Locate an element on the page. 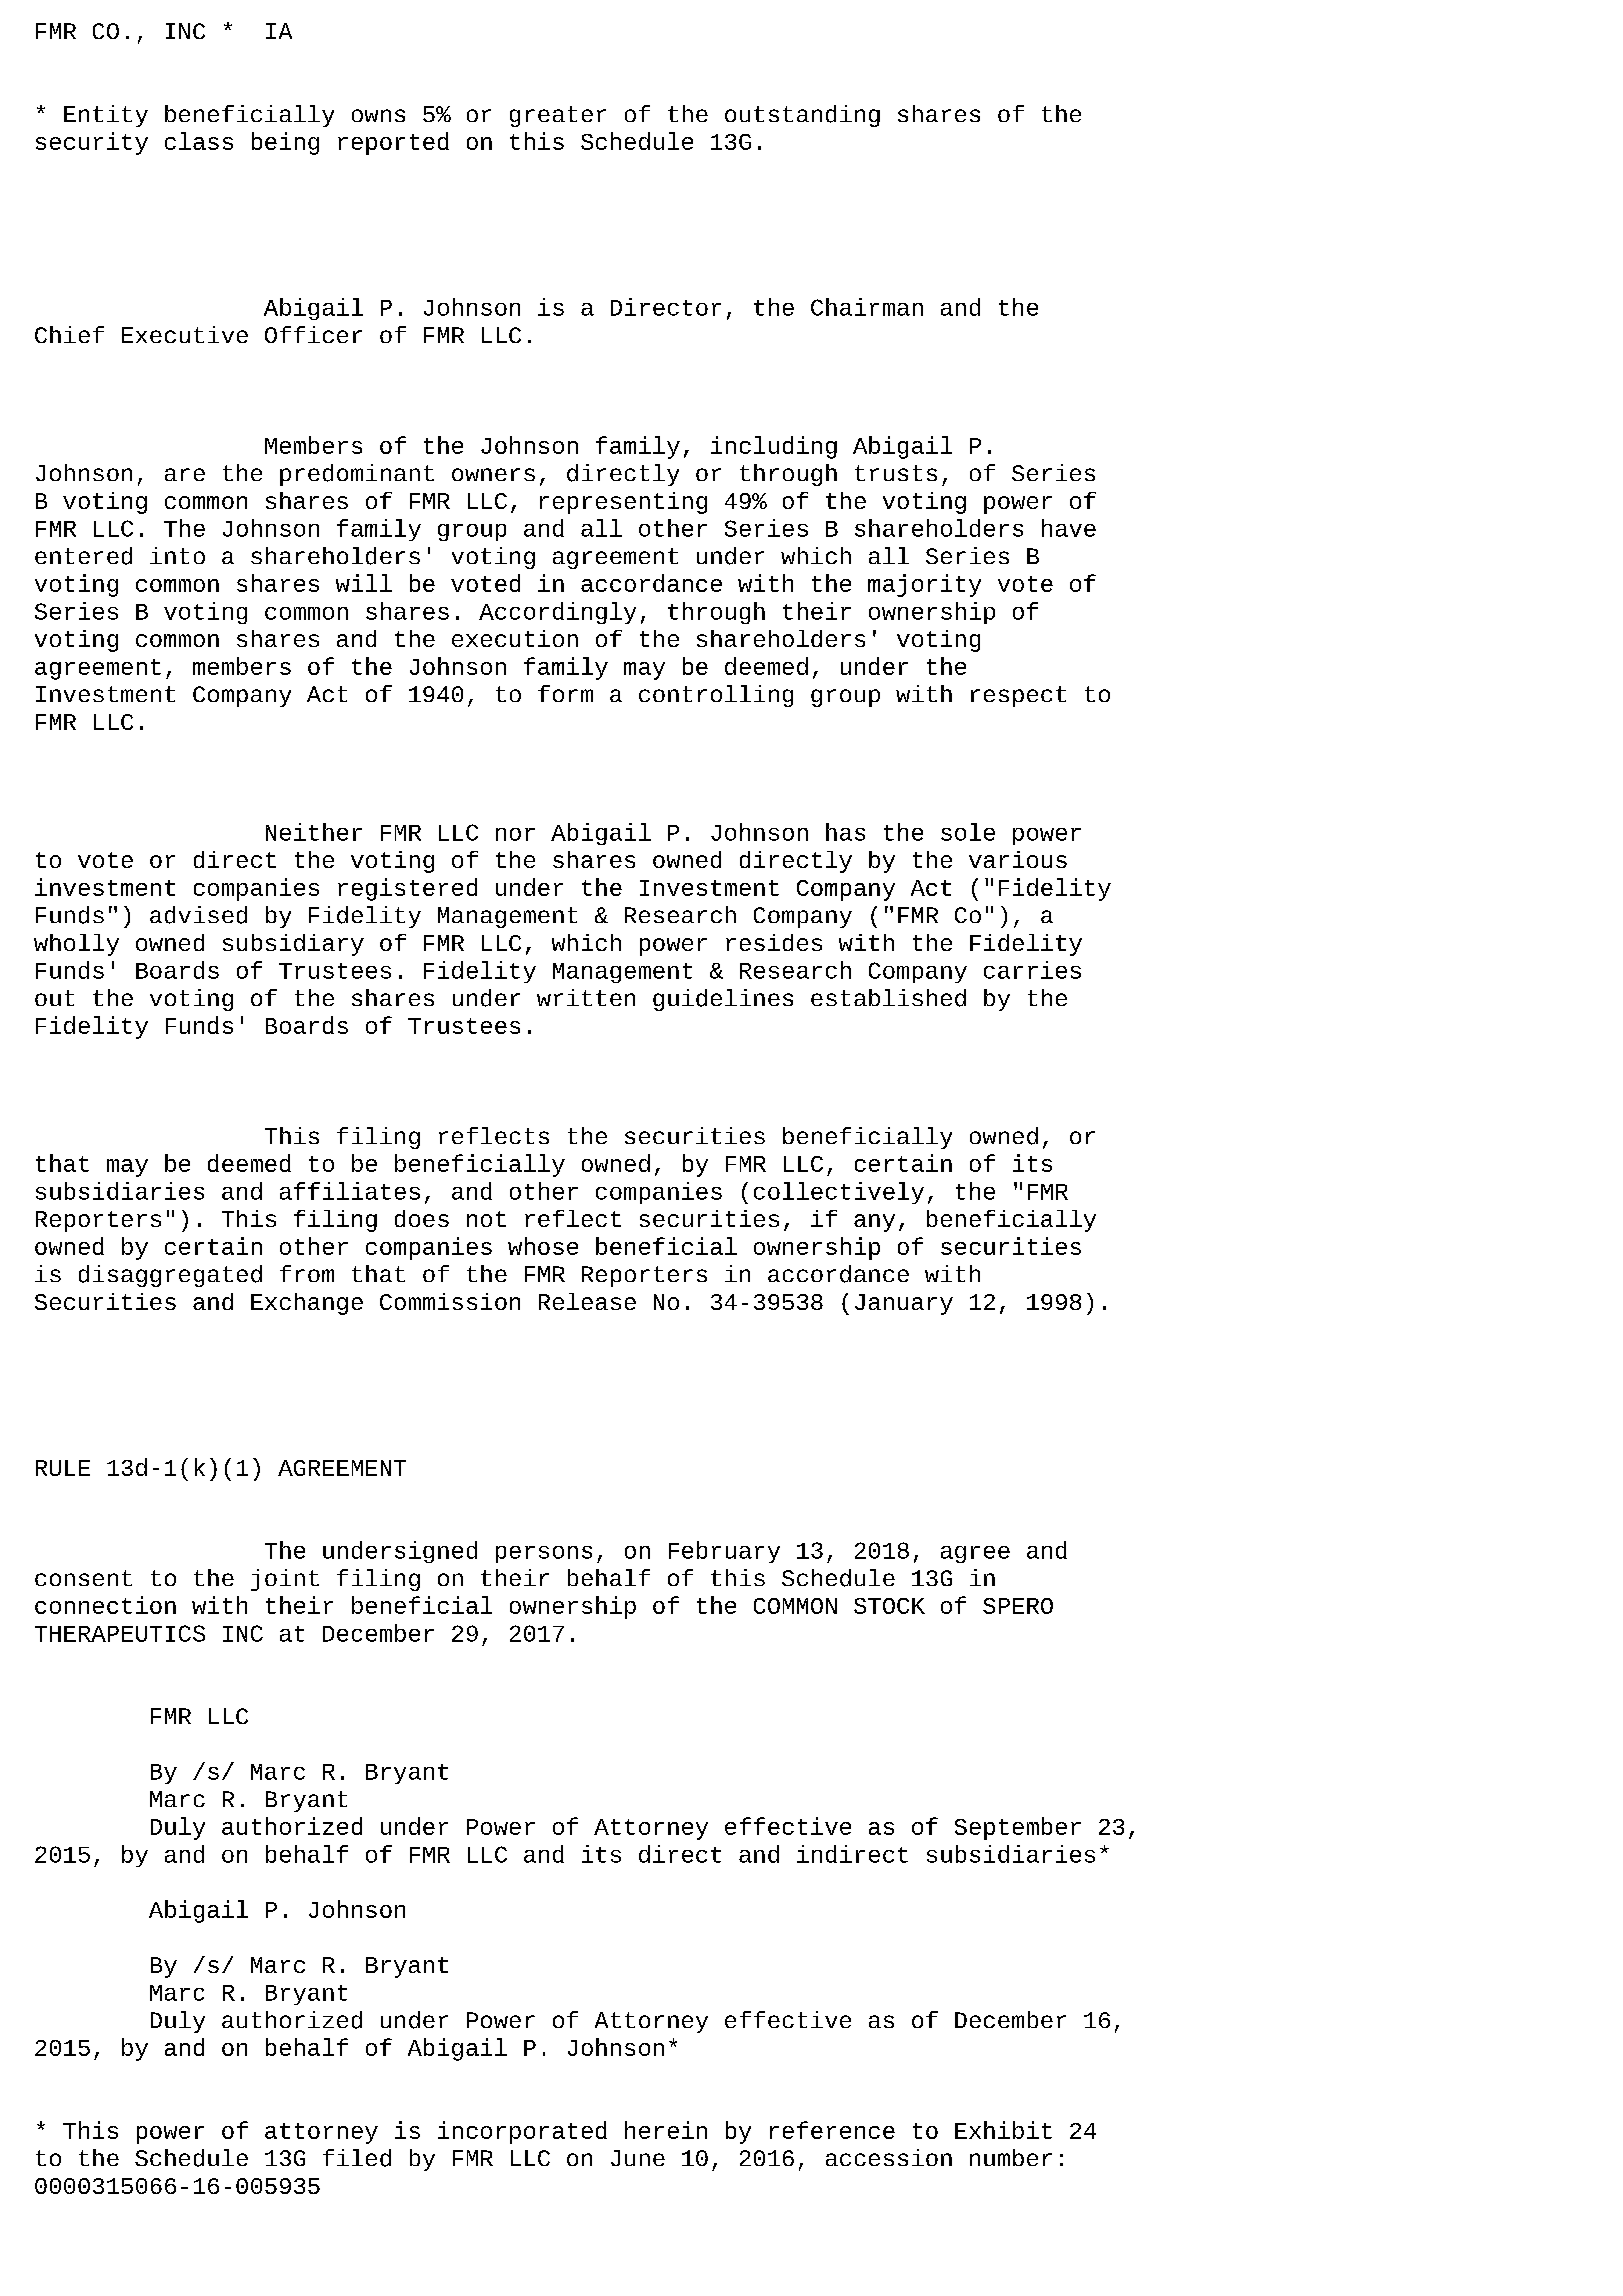 The height and width of the page is (2296, 1623). Exhibit is located at coordinates (1003, 2130).
